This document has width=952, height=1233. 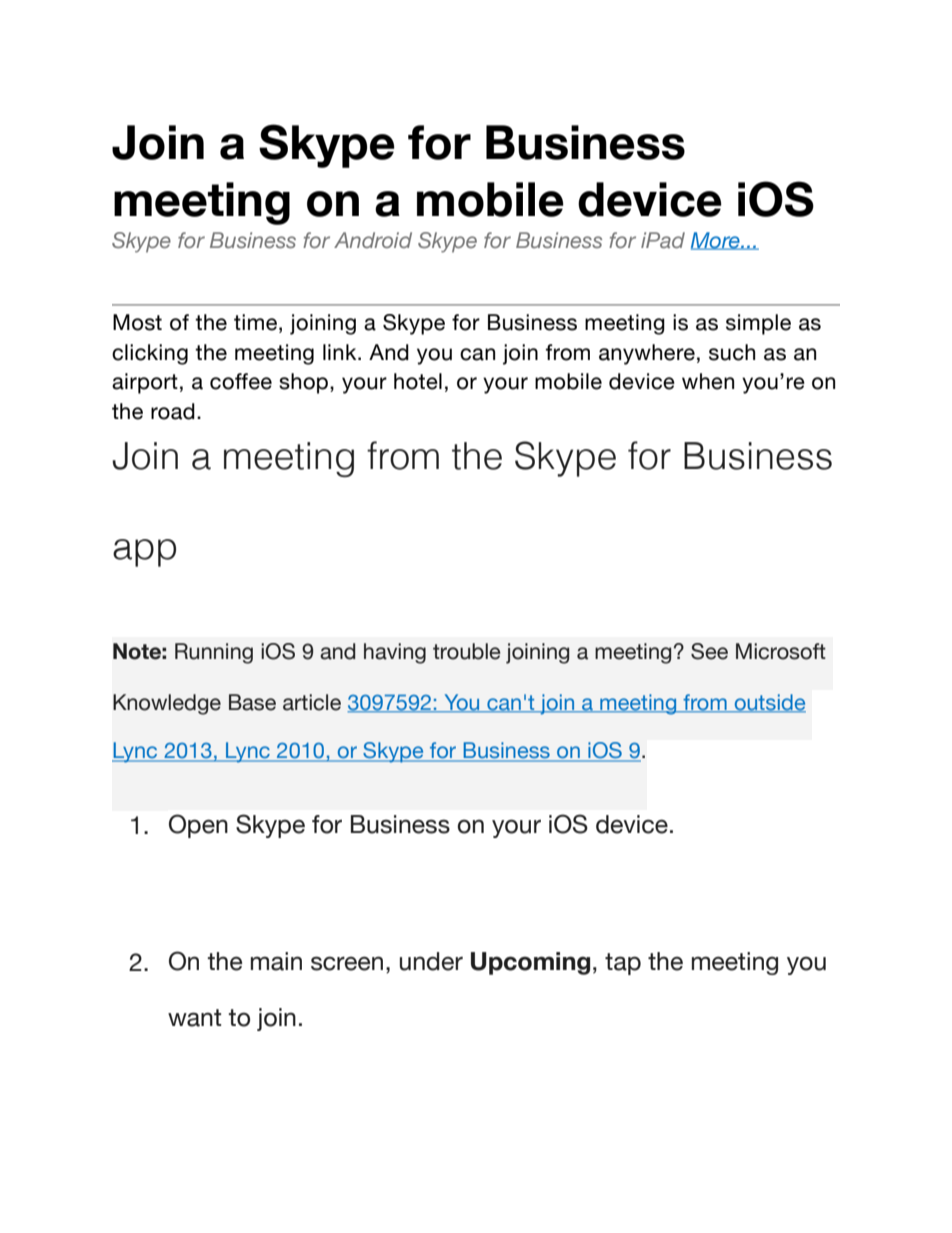 What do you see at coordinates (312, 702) in the document?
I see `article` at bounding box center [312, 702].
